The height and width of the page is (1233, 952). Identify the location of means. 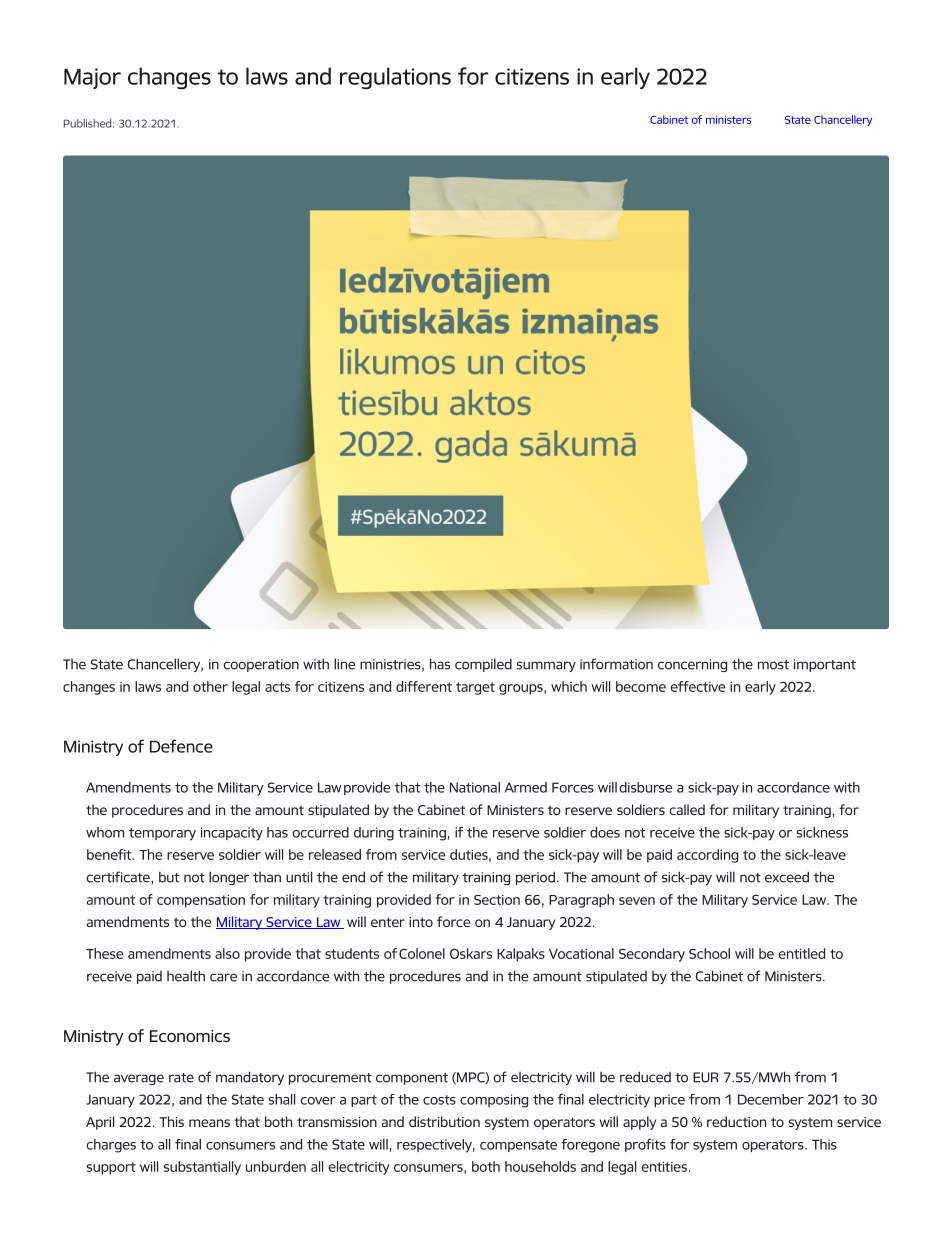
(209, 1123).
